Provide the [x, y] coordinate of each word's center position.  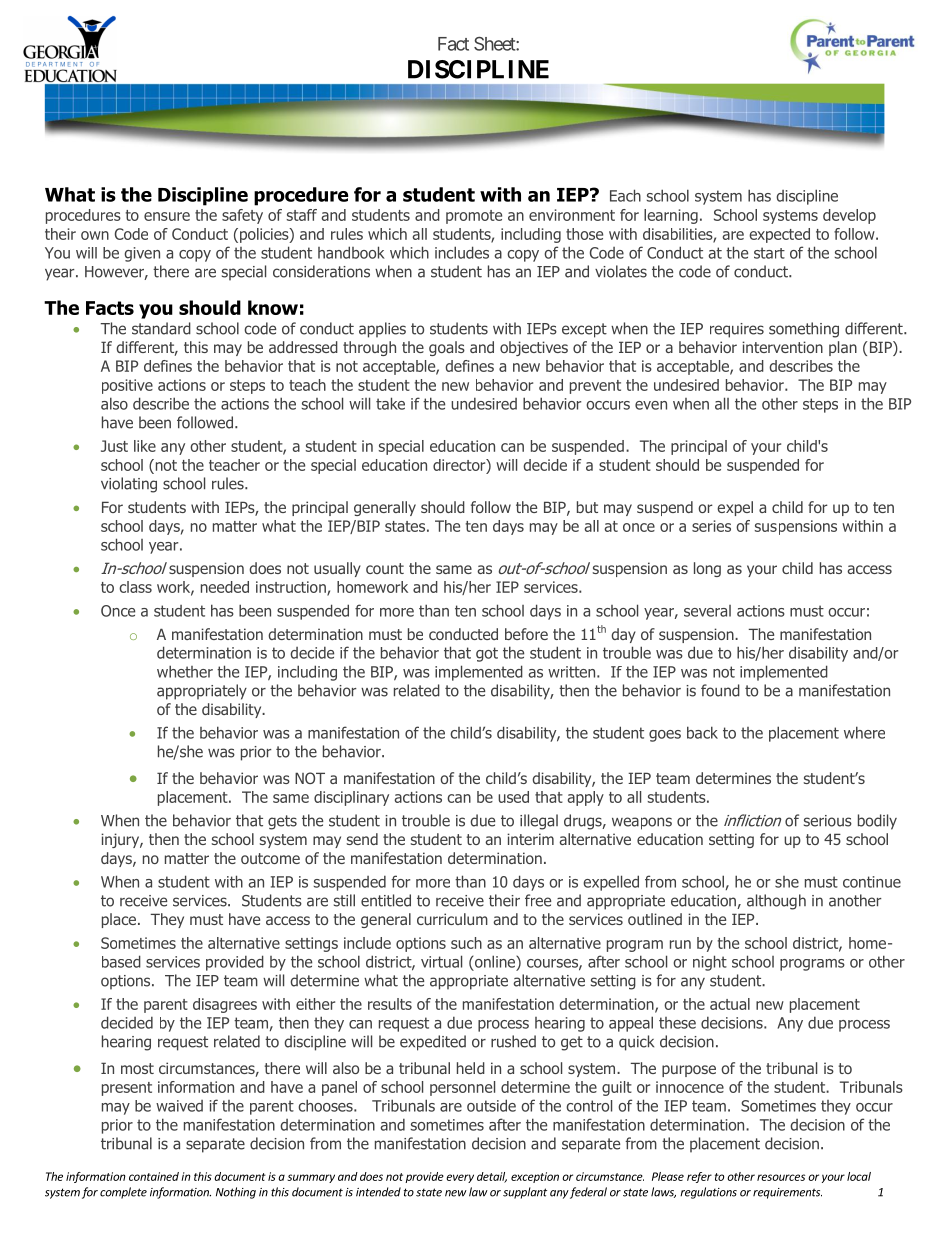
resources [781, 1177]
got [487, 654]
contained [154, 1176]
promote [474, 217]
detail [492, 1177]
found [720, 690]
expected [779, 235]
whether [185, 671]
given [142, 254]
